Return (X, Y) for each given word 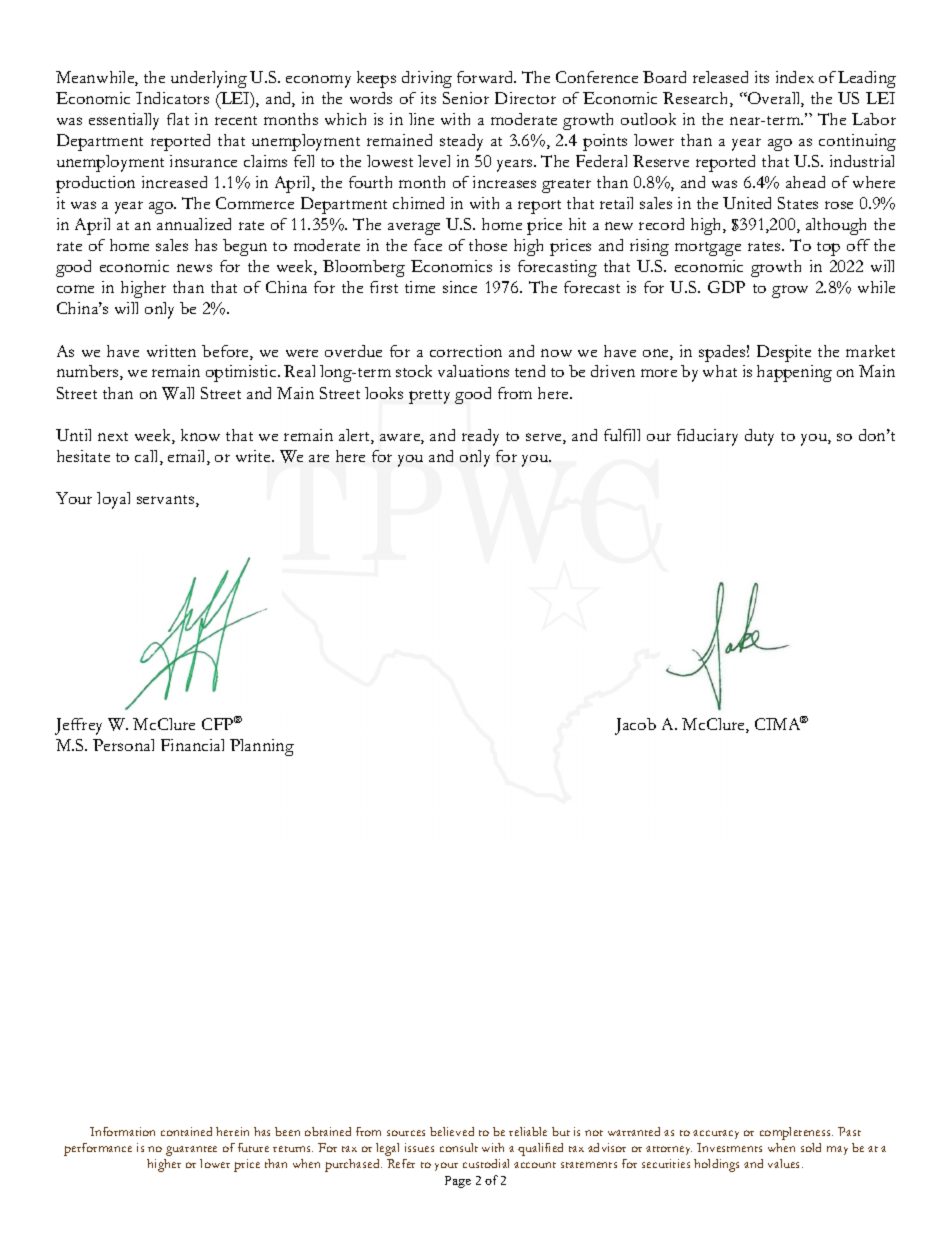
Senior (466, 98)
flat (178, 119)
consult (459, 1147)
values (785, 1163)
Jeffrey (78, 726)
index (795, 77)
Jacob (635, 726)
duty (759, 437)
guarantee (191, 1151)
